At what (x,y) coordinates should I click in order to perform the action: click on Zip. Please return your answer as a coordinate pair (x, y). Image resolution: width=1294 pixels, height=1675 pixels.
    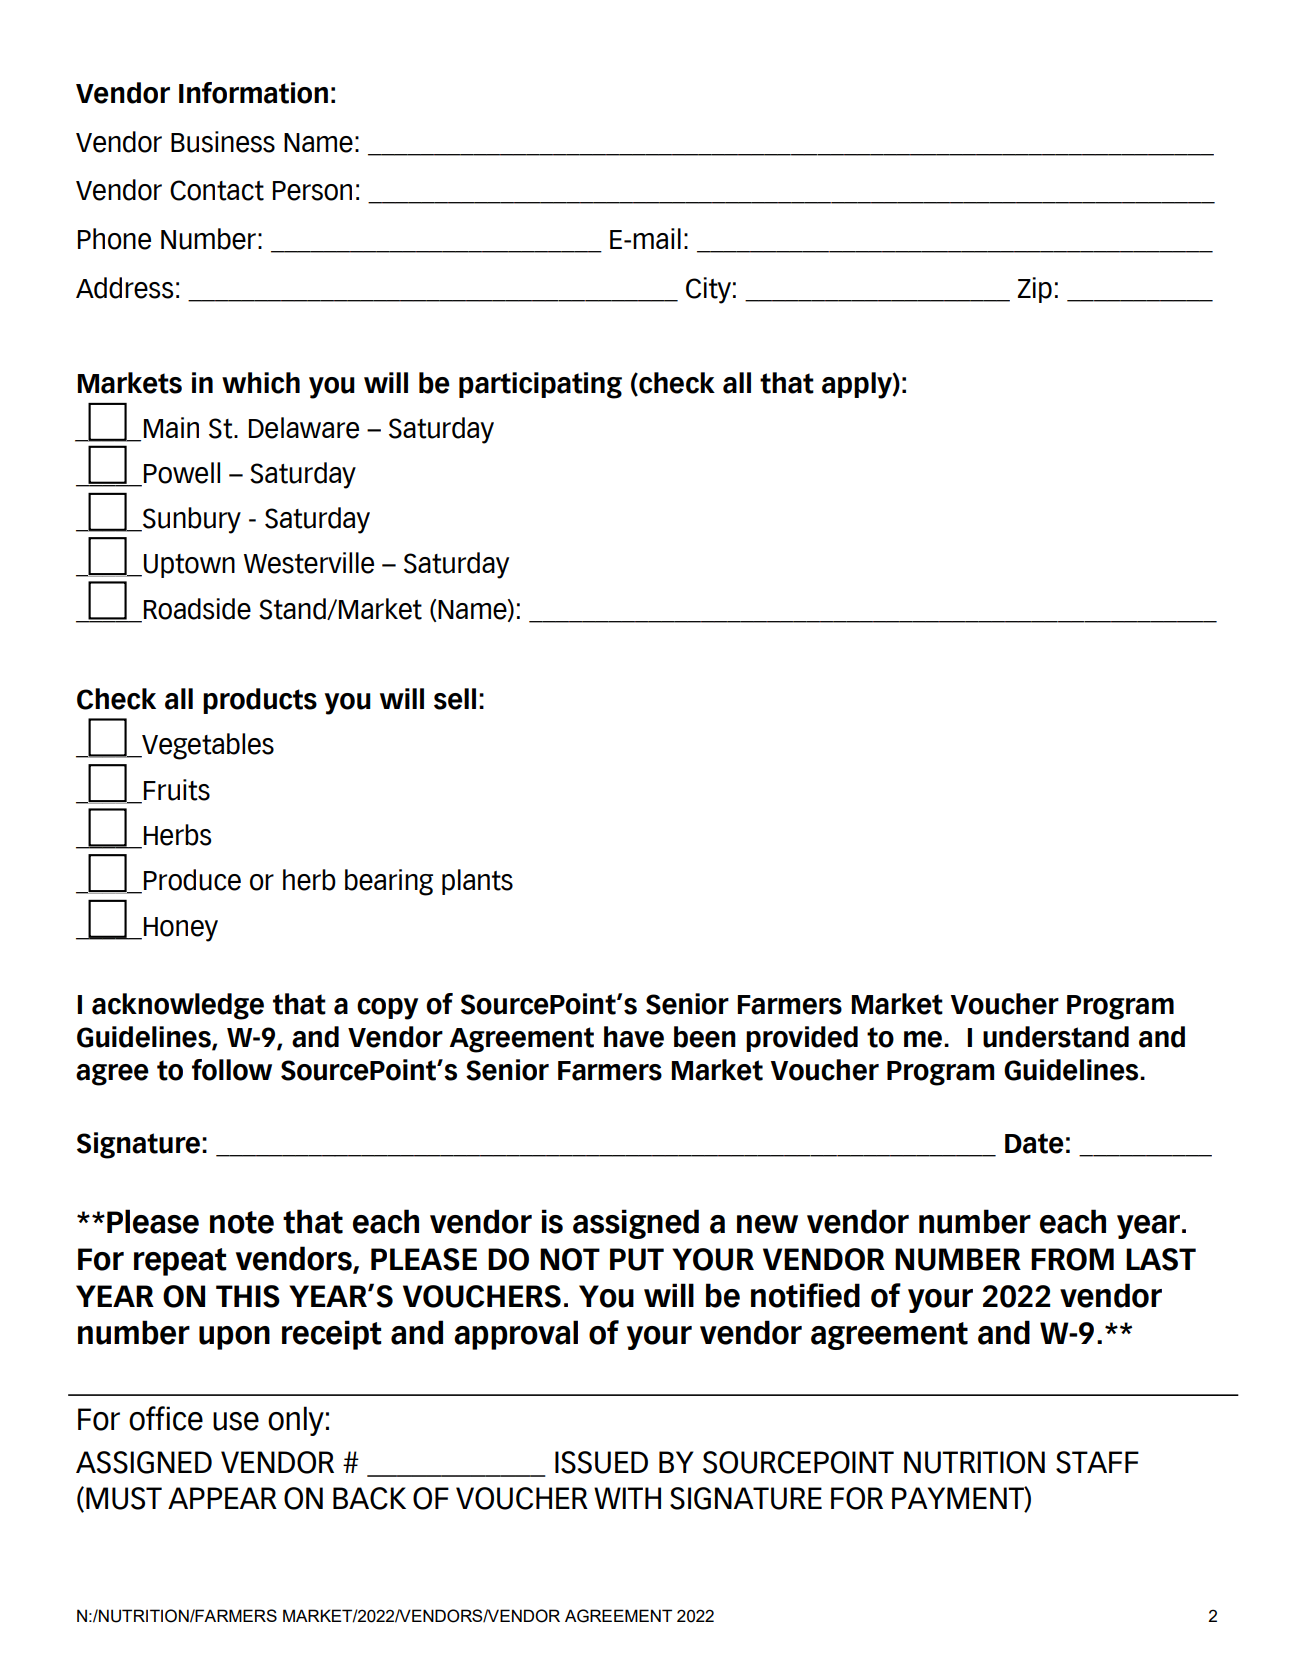
    Looking at the image, I should click on (1035, 290).
